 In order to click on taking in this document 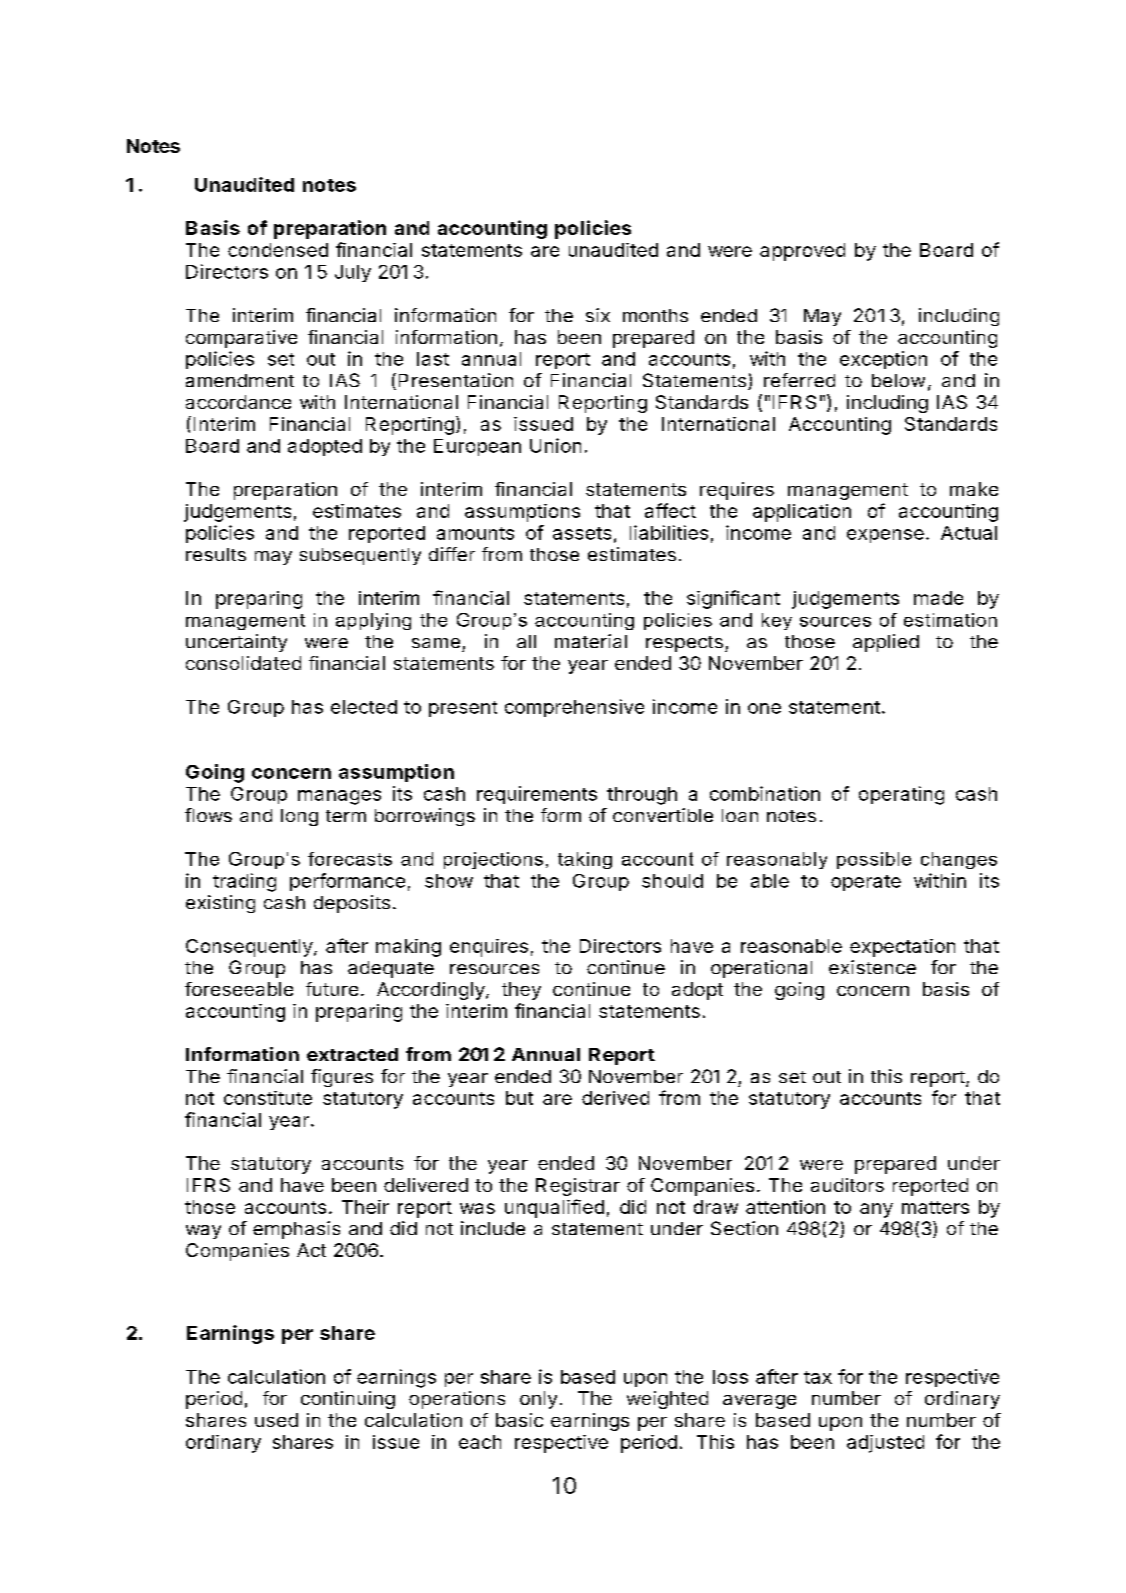, I will do `click(585, 860)`.
